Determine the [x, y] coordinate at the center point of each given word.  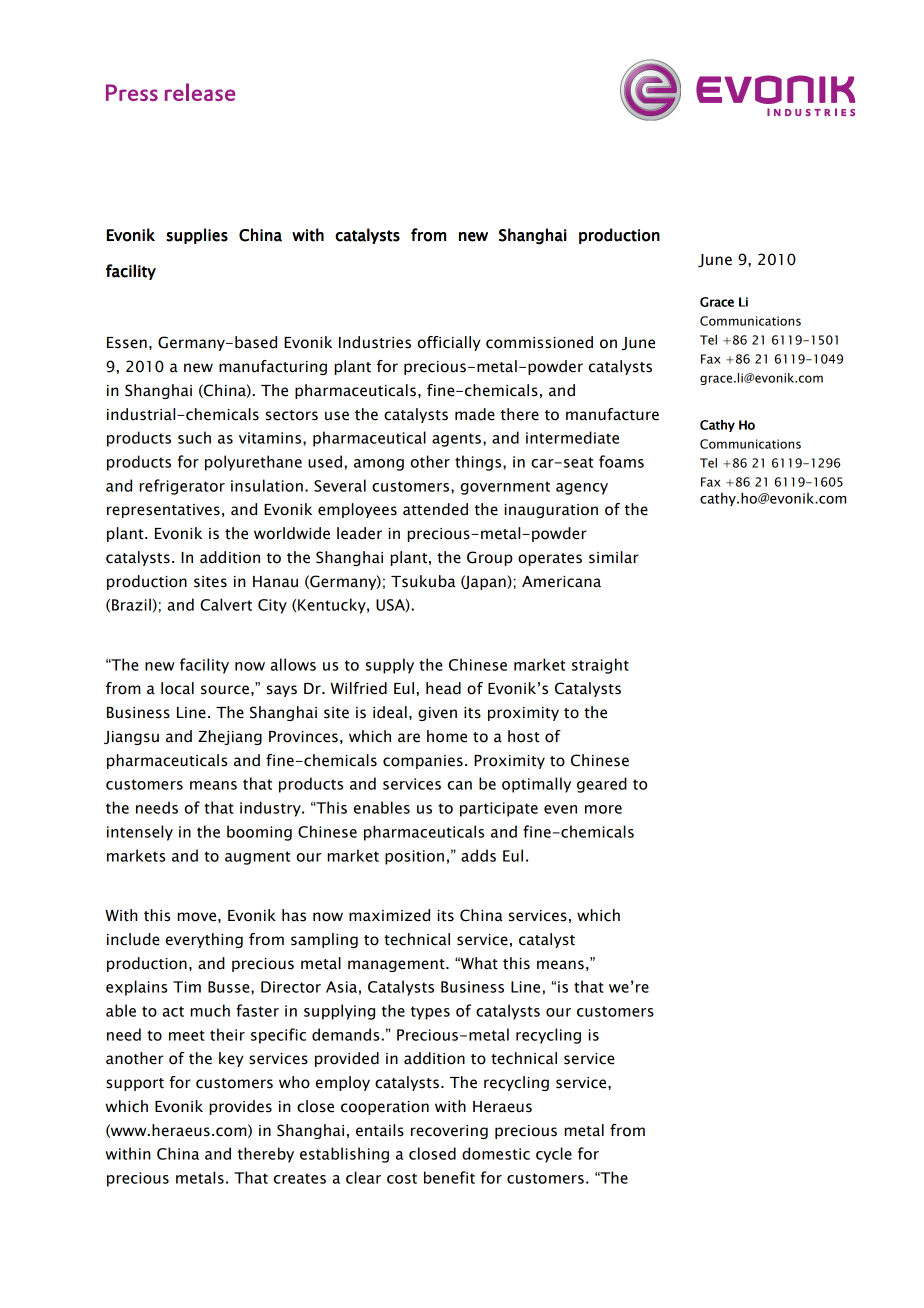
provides [240, 1107]
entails [380, 1130]
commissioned [539, 342]
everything [204, 940]
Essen [127, 343]
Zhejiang [230, 737]
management [397, 965]
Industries [375, 342]
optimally [536, 785]
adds [478, 855]
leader [359, 533]
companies [423, 762]
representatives [163, 511]
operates [550, 559]
